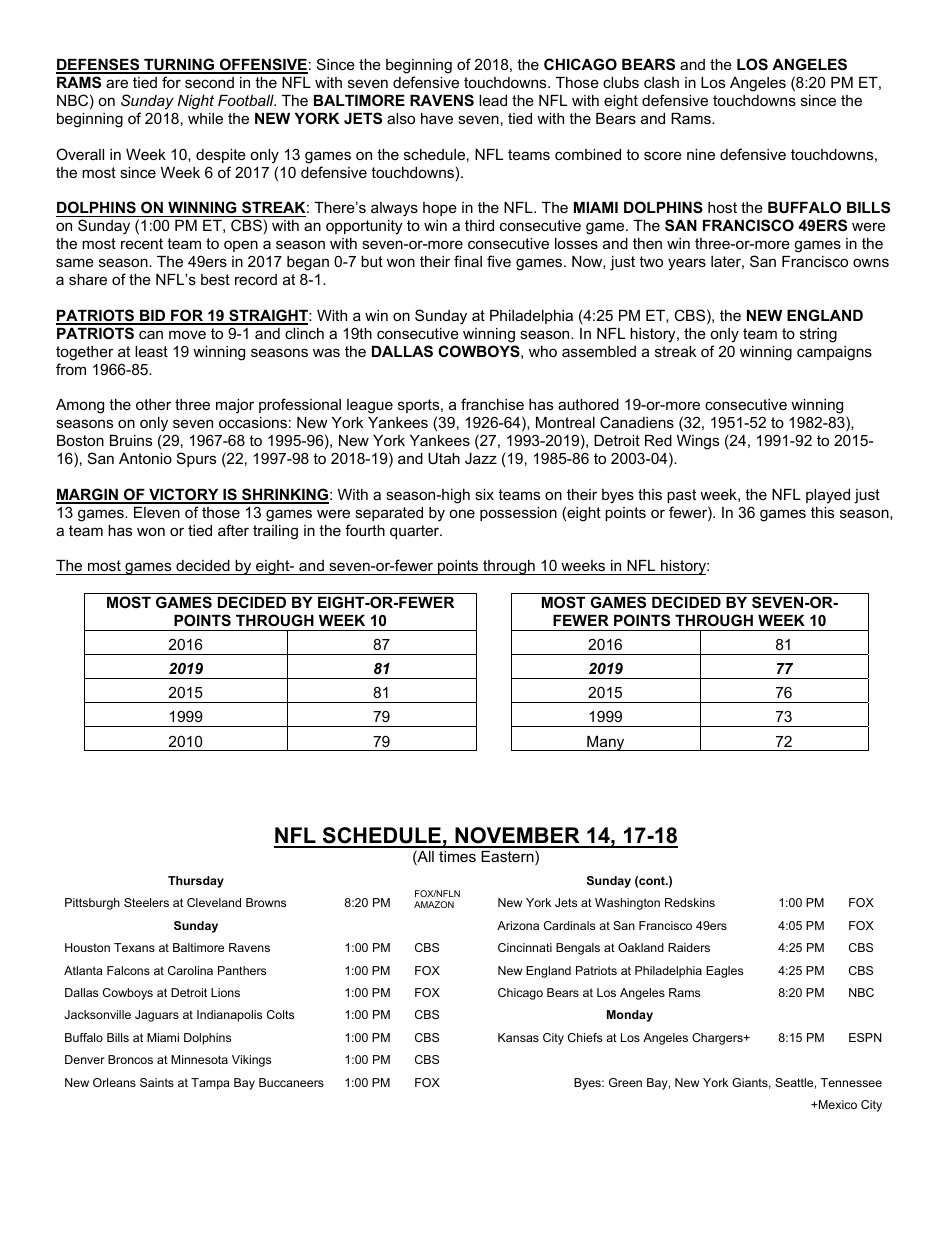  I want to click on Redskins, so click(690, 902).
